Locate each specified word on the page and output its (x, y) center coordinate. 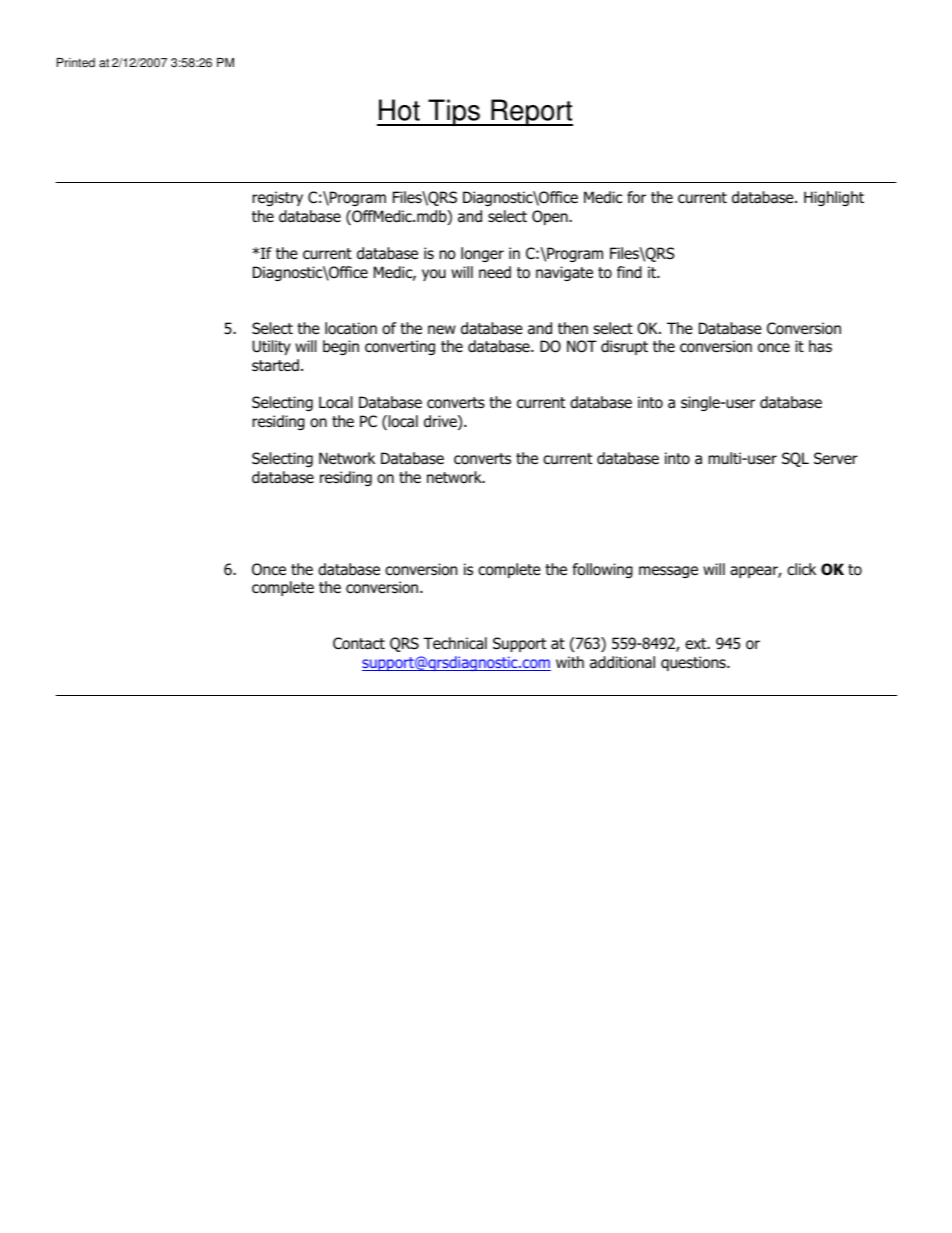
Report (531, 112)
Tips (454, 112)
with (570, 662)
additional (622, 662)
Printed (76, 63)
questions (694, 663)
